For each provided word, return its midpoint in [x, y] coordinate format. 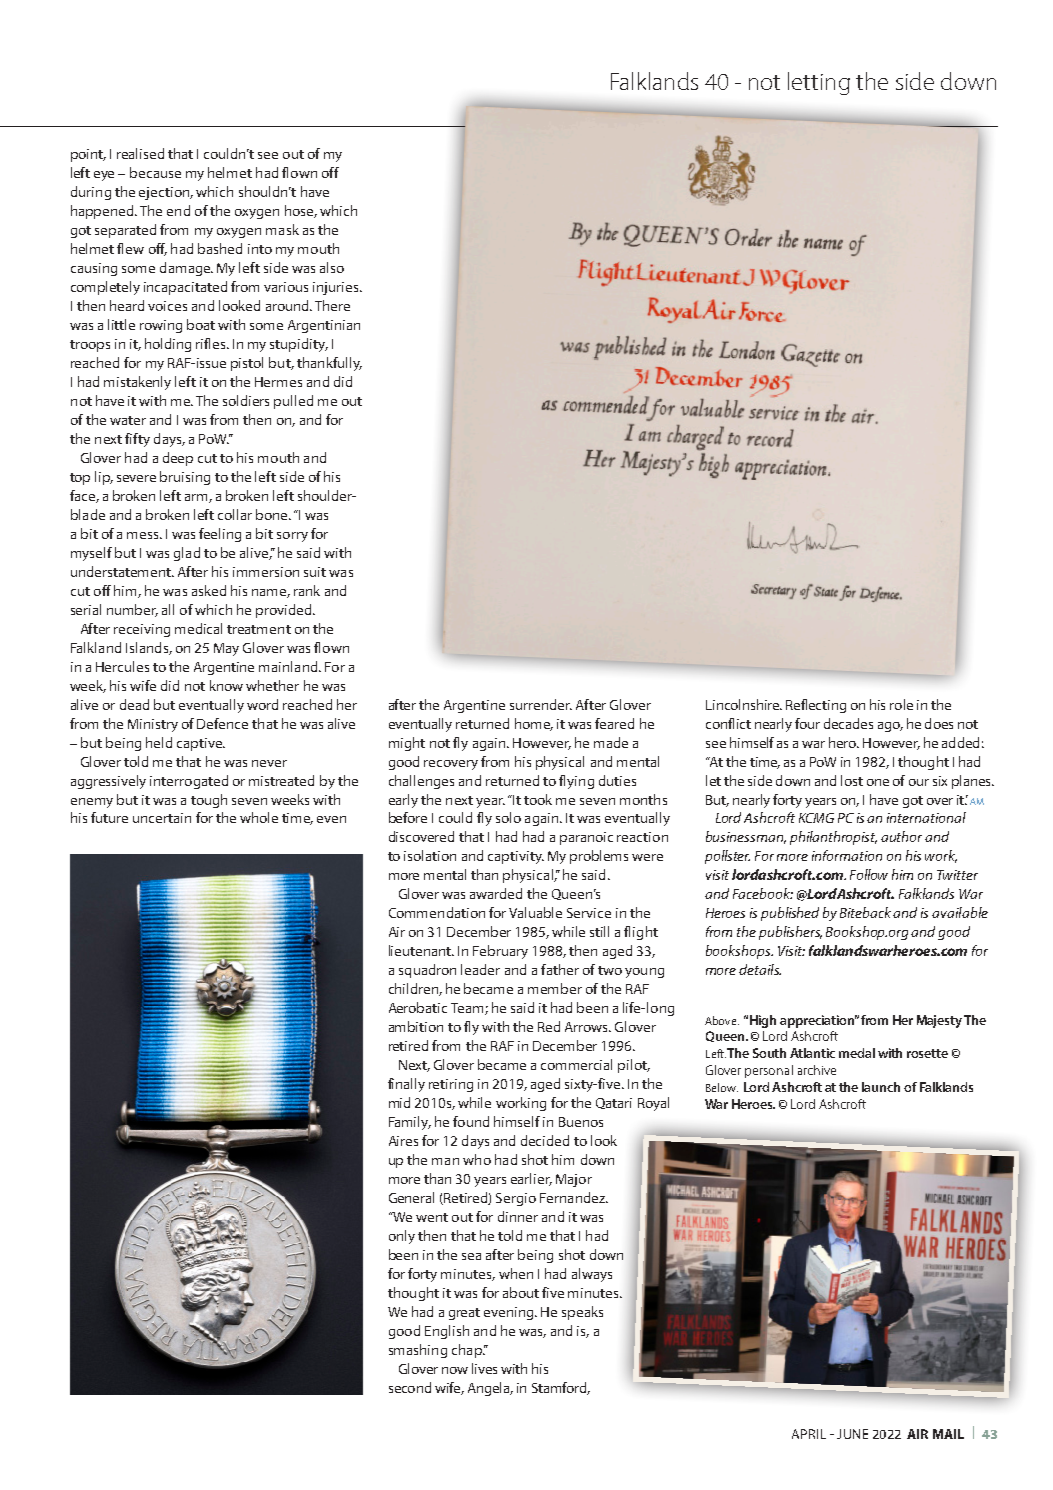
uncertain [162, 818]
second [410, 1387]
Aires [403, 1141]
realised [140, 153]
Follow [869, 874]
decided [545, 1140]
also [332, 267]
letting [819, 83]
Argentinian [324, 326]
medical [198, 628]
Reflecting [816, 706]
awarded [496, 893]
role [901, 704]
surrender [541, 704]
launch [881, 1087]
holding [168, 345]
